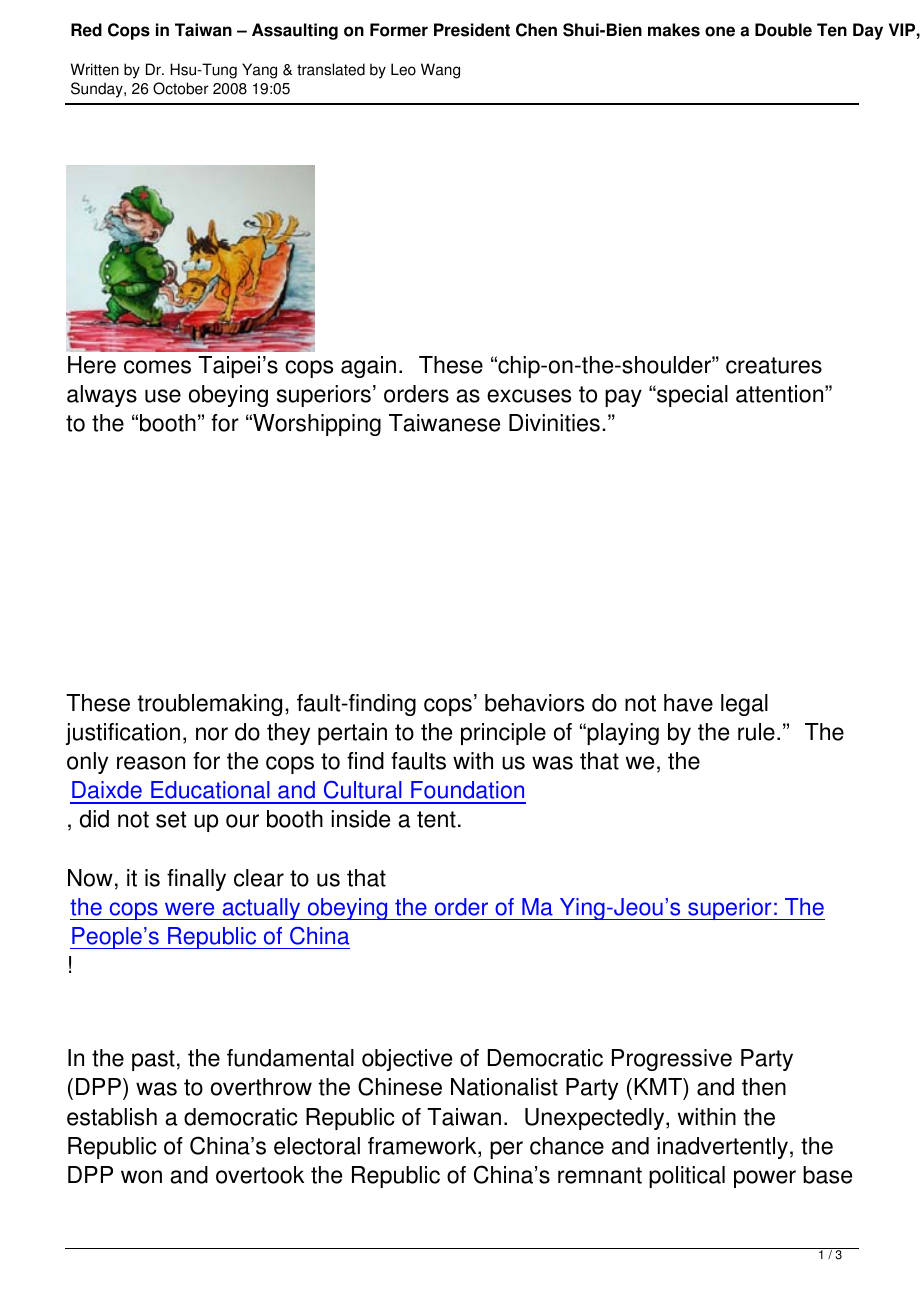 The height and width of the screenshot is (1308, 924). I want to click on nor, so click(212, 734).
